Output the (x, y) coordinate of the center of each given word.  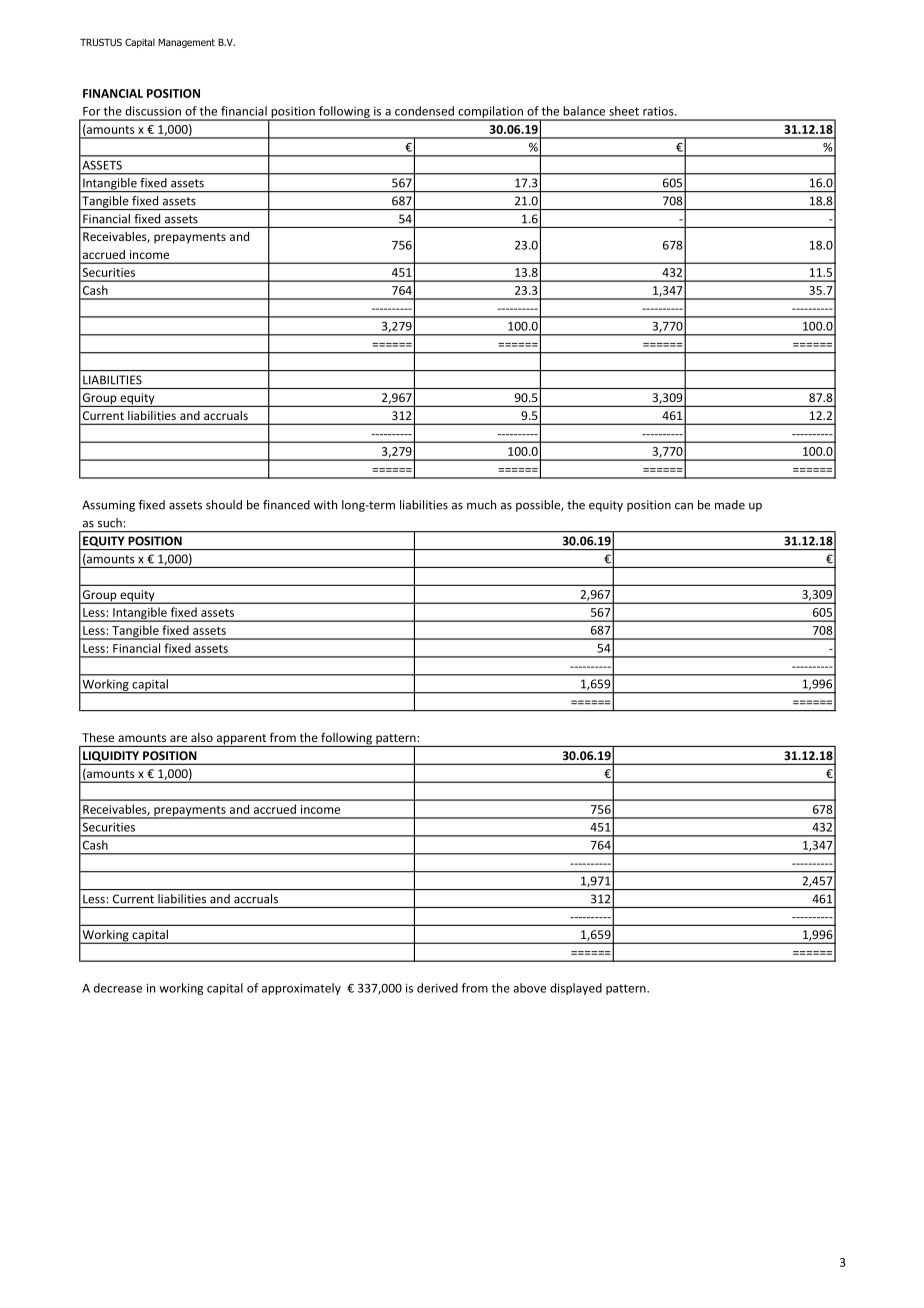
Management (186, 43)
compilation (490, 113)
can (684, 506)
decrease (118, 988)
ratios (659, 111)
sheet (624, 111)
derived (437, 988)
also (202, 737)
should (224, 505)
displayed (576, 989)
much (481, 505)
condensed (424, 111)
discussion (153, 111)
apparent (241, 740)
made (730, 505)
